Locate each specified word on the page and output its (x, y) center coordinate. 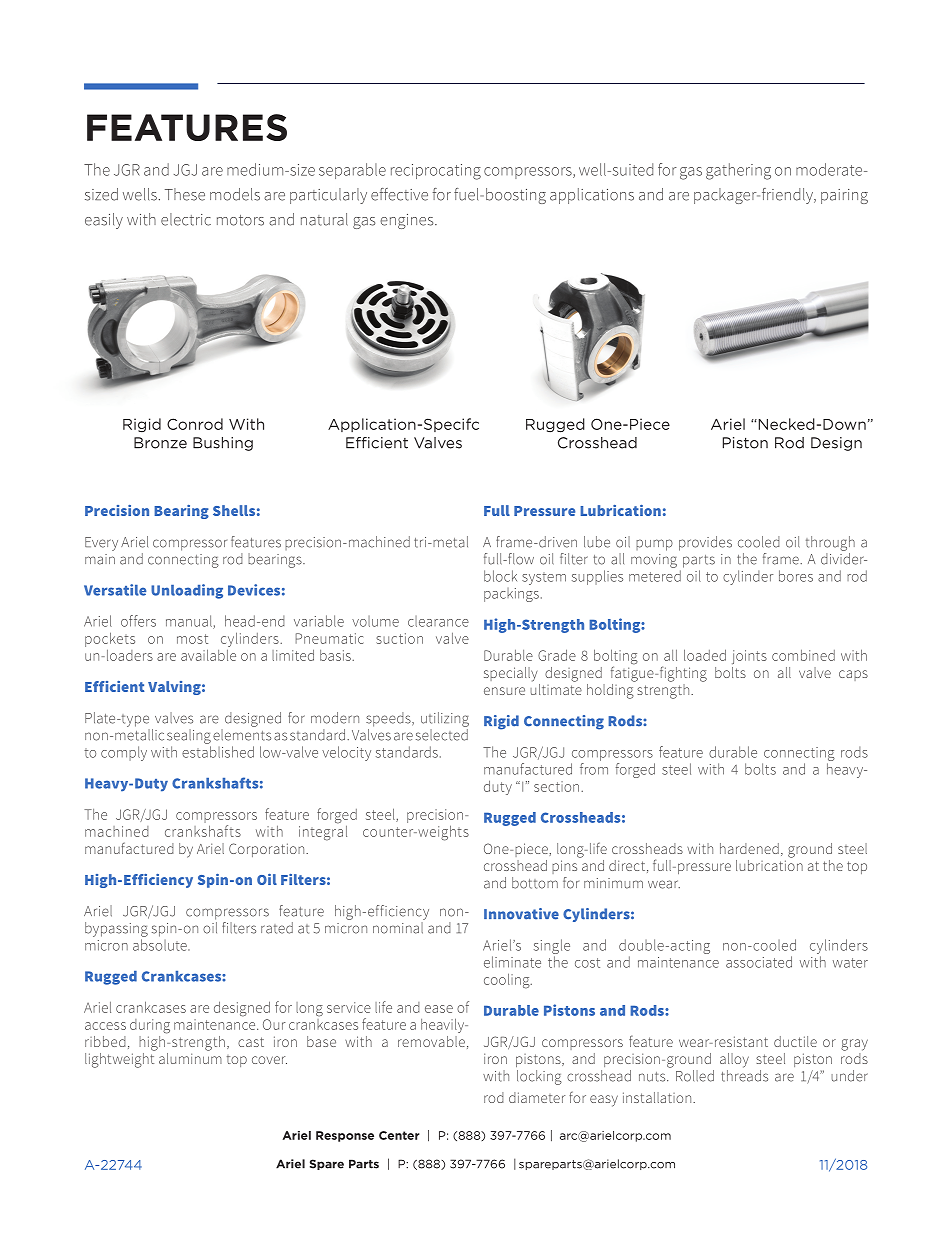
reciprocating (436, 172)
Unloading (187, 591)
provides (705, 543)
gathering (738, 171)
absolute (161, 945)
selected (442, 735)
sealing (189, 736)
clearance (438, 621)
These (185, 194)
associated (759, 962)
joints (749, 657)
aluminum (190, 1057)
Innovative (521, 914)
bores (796, 576)
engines (408, 221)
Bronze (160, 443)
